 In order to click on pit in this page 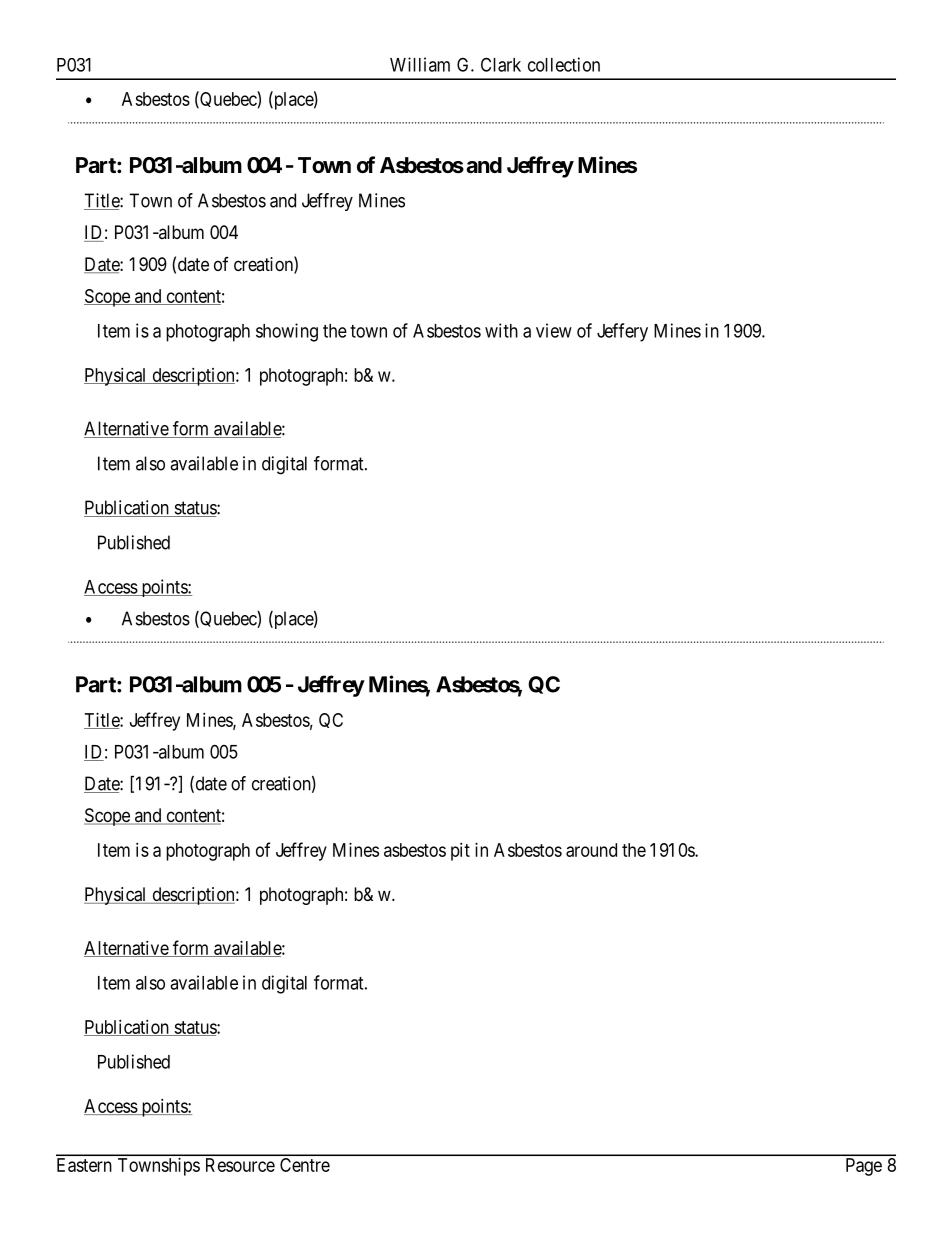, I will do `click(460, 852)`.
